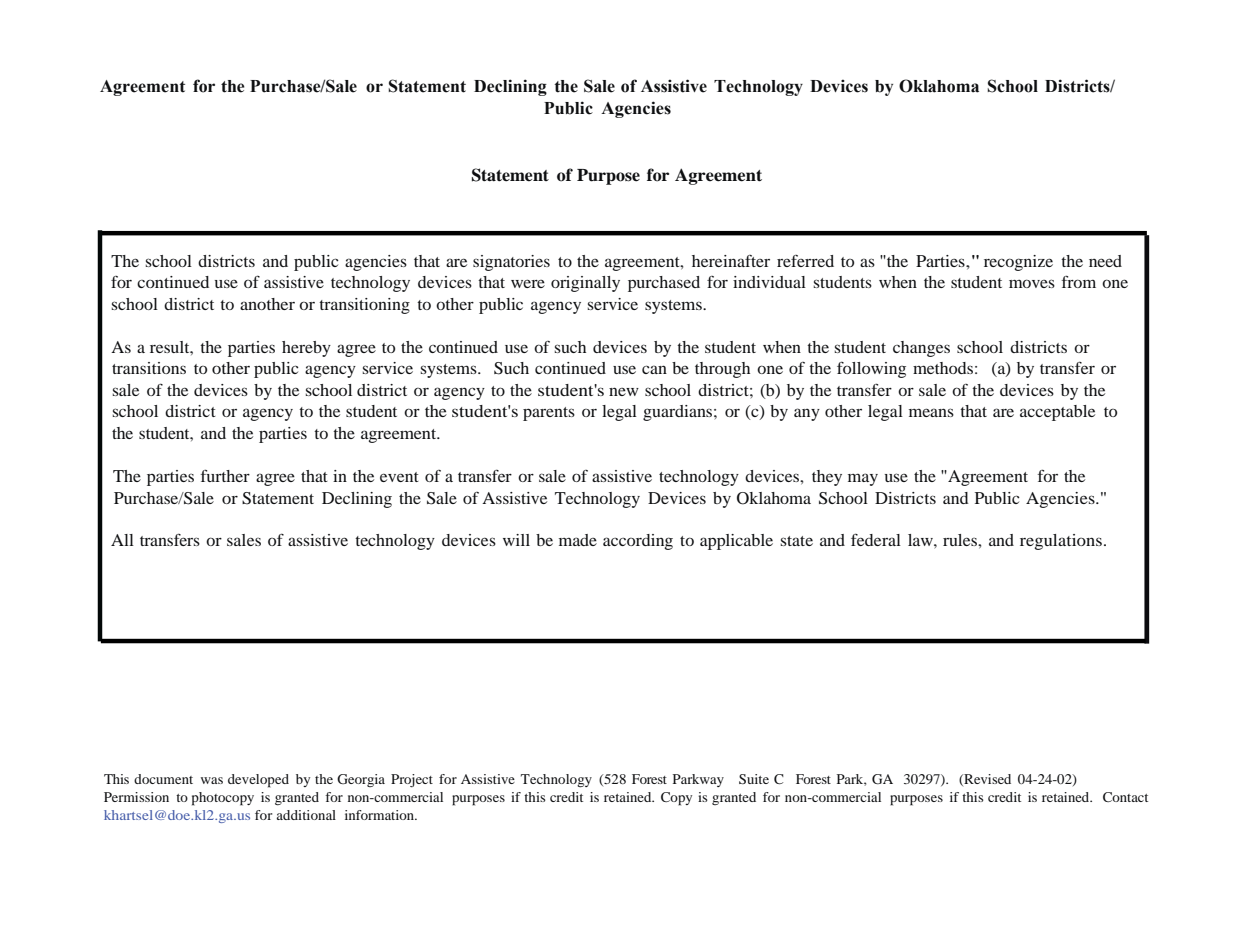  What do you see at coordinates (638, 542) in the image?
I see `according` at bounding box center [638, 542].
